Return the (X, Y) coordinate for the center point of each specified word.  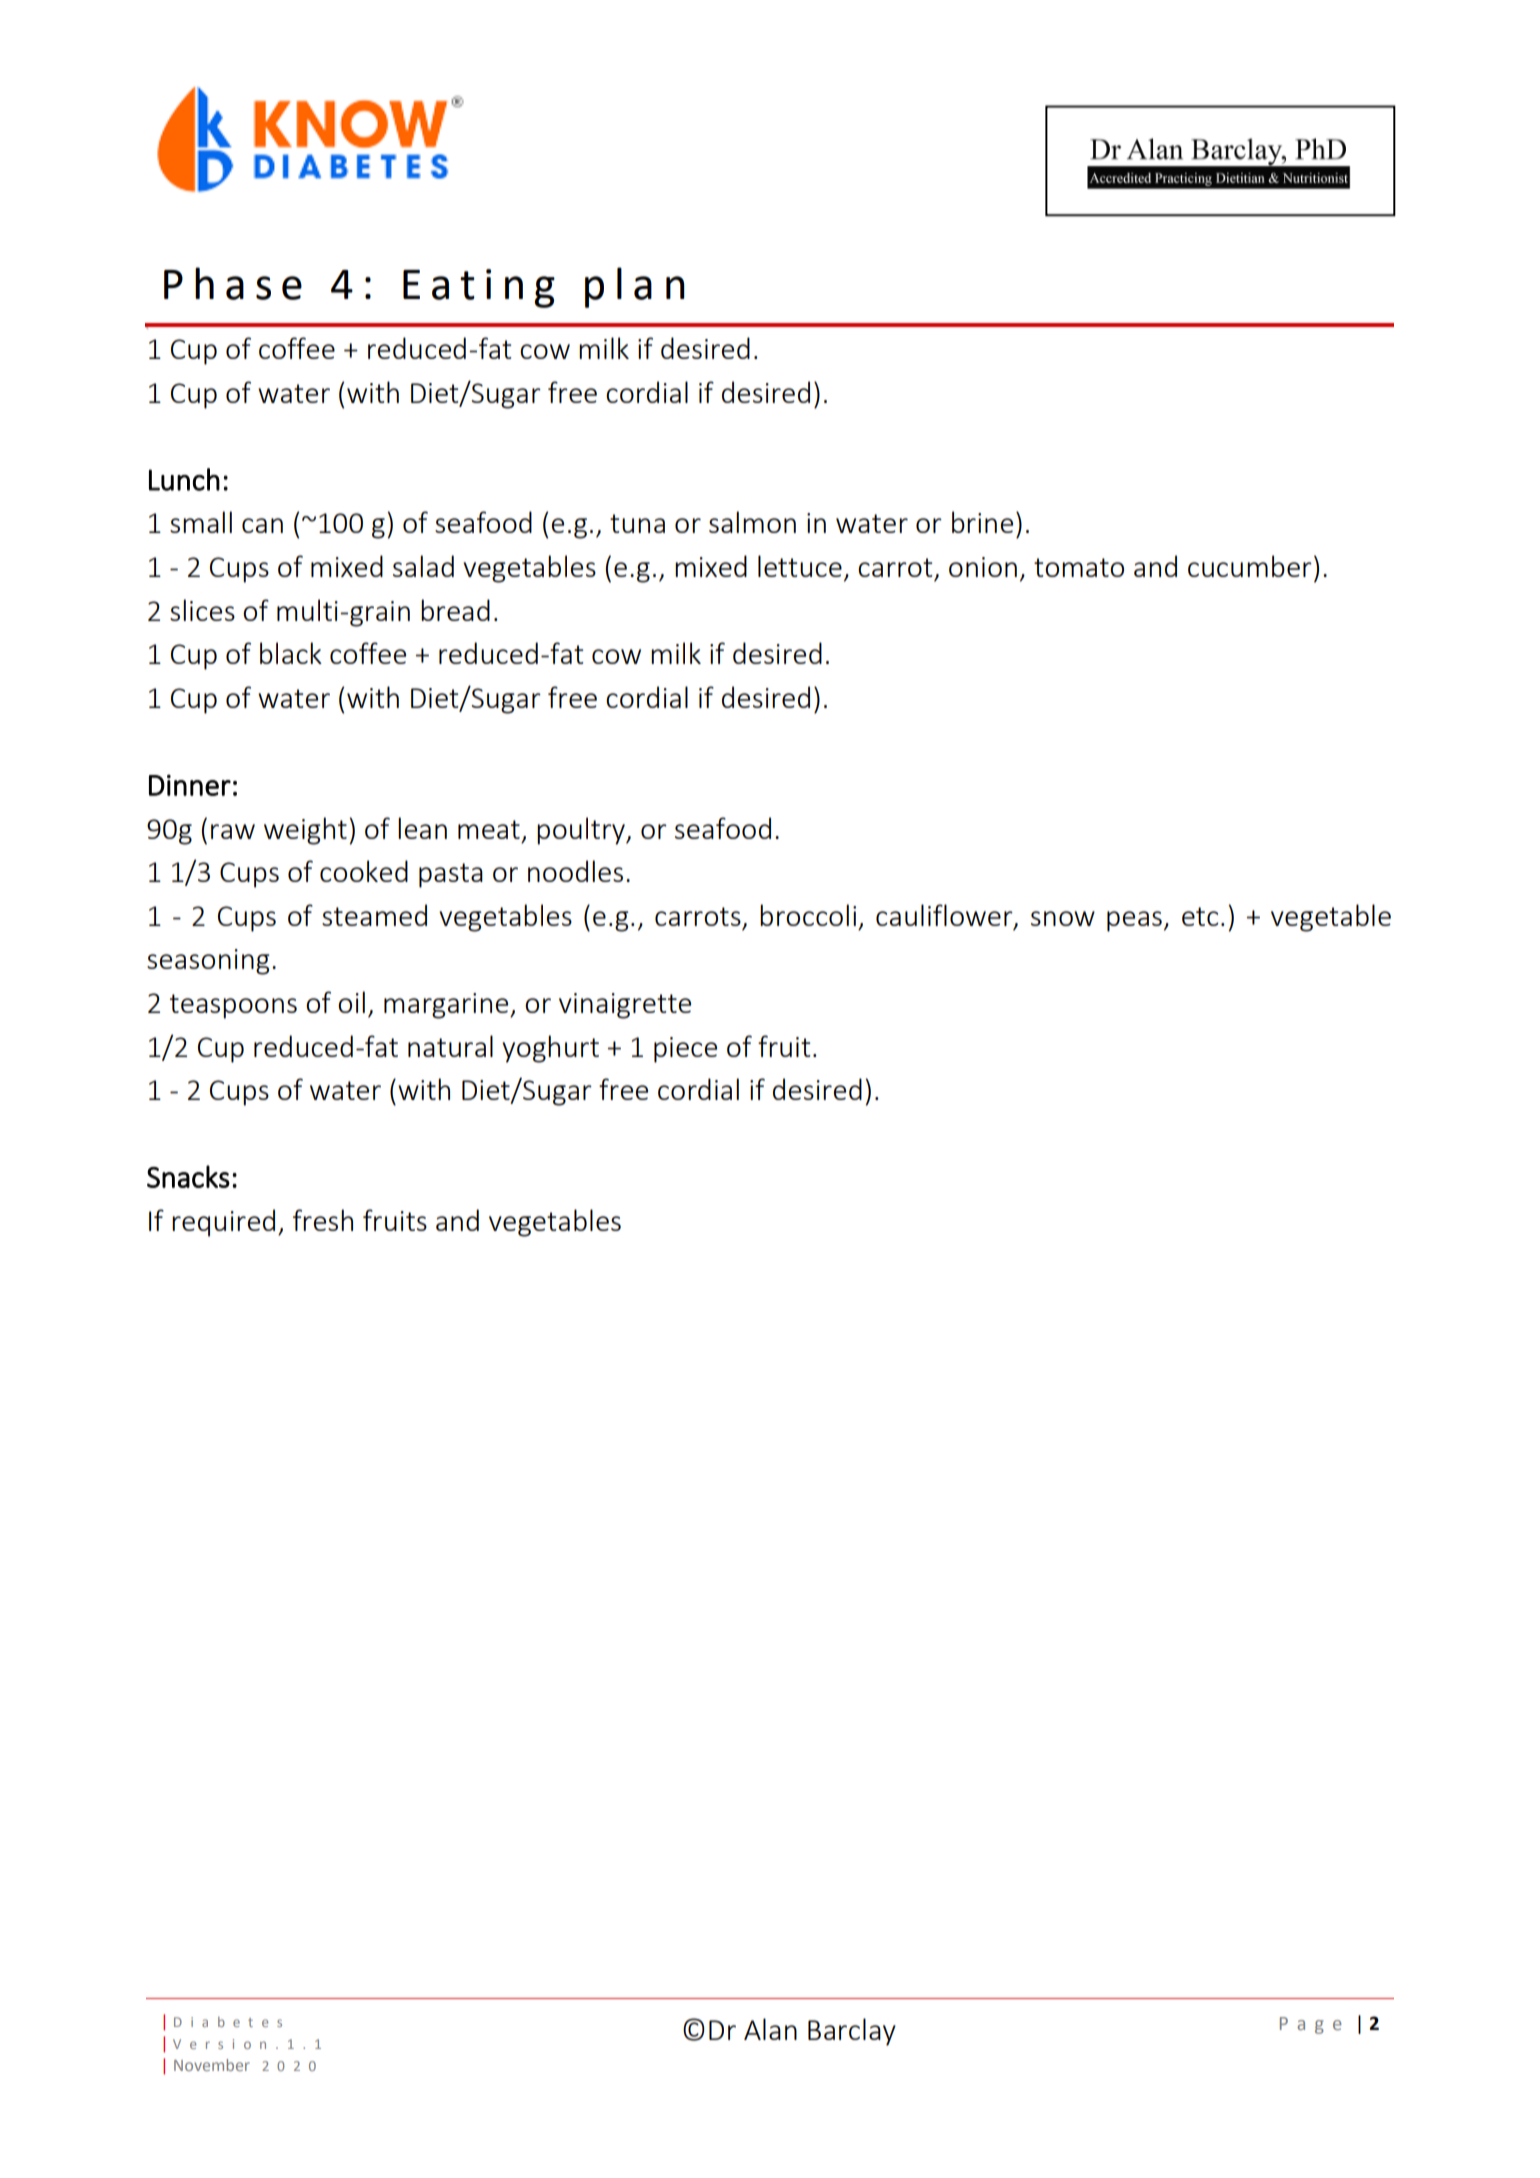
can (262, 525)
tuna (637, 523)
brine (982, 522)
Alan (770, 2029)
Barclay (852, 2032)
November (212, 2065)
